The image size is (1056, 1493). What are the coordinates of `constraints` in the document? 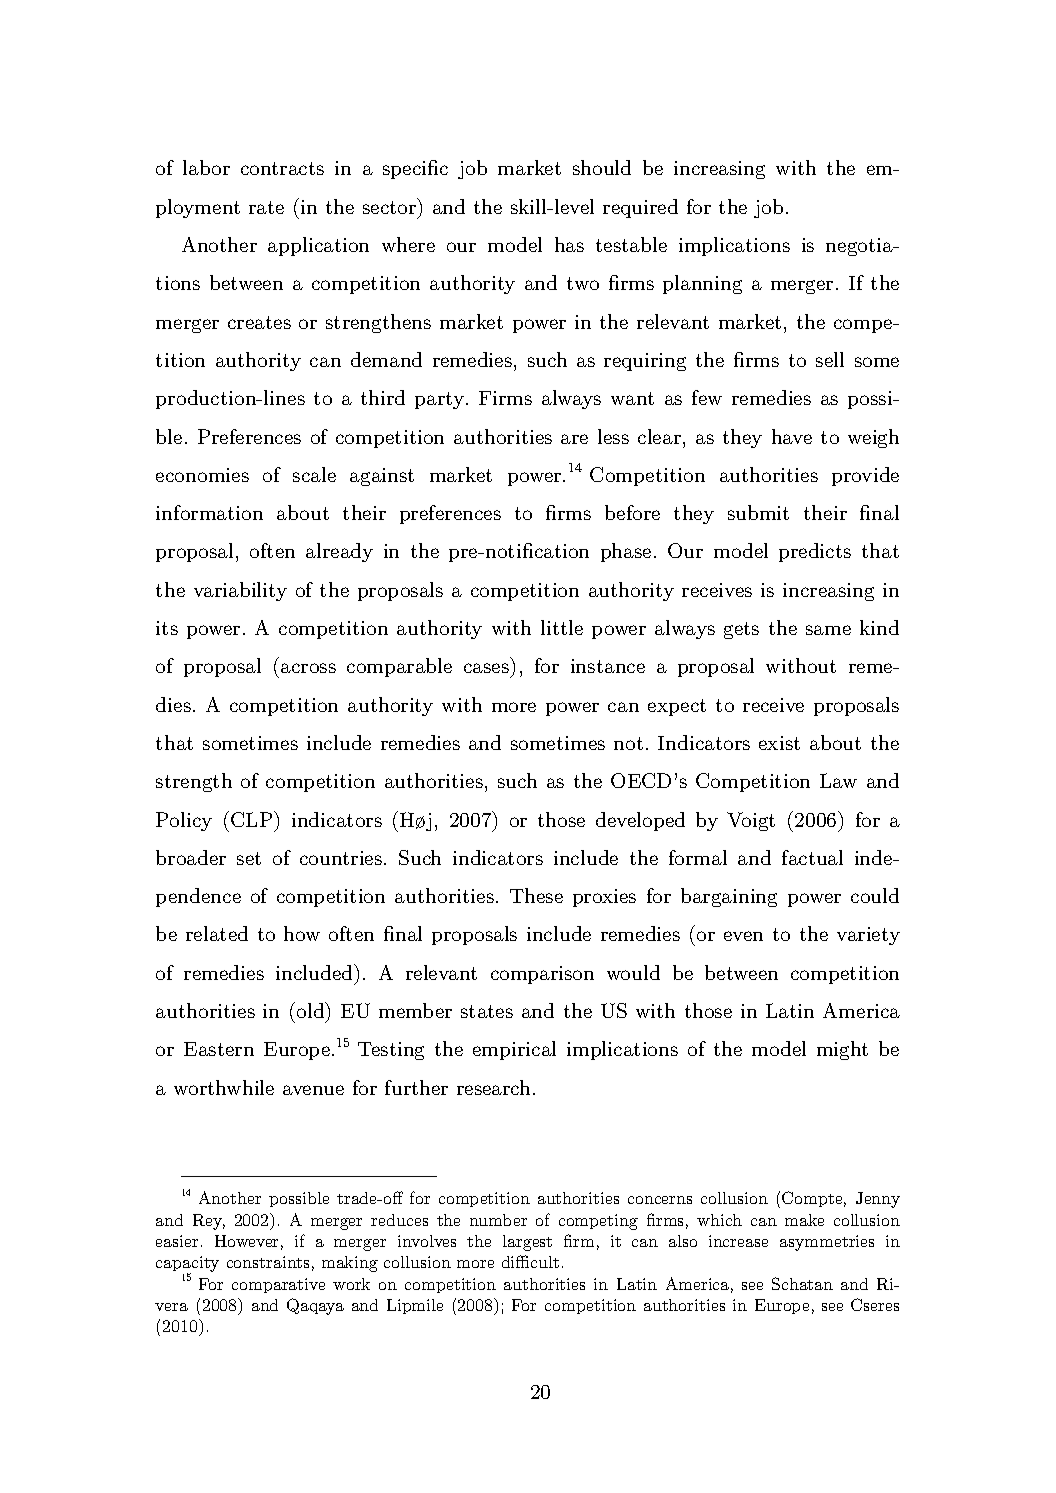 It's located at (268, 1262).
